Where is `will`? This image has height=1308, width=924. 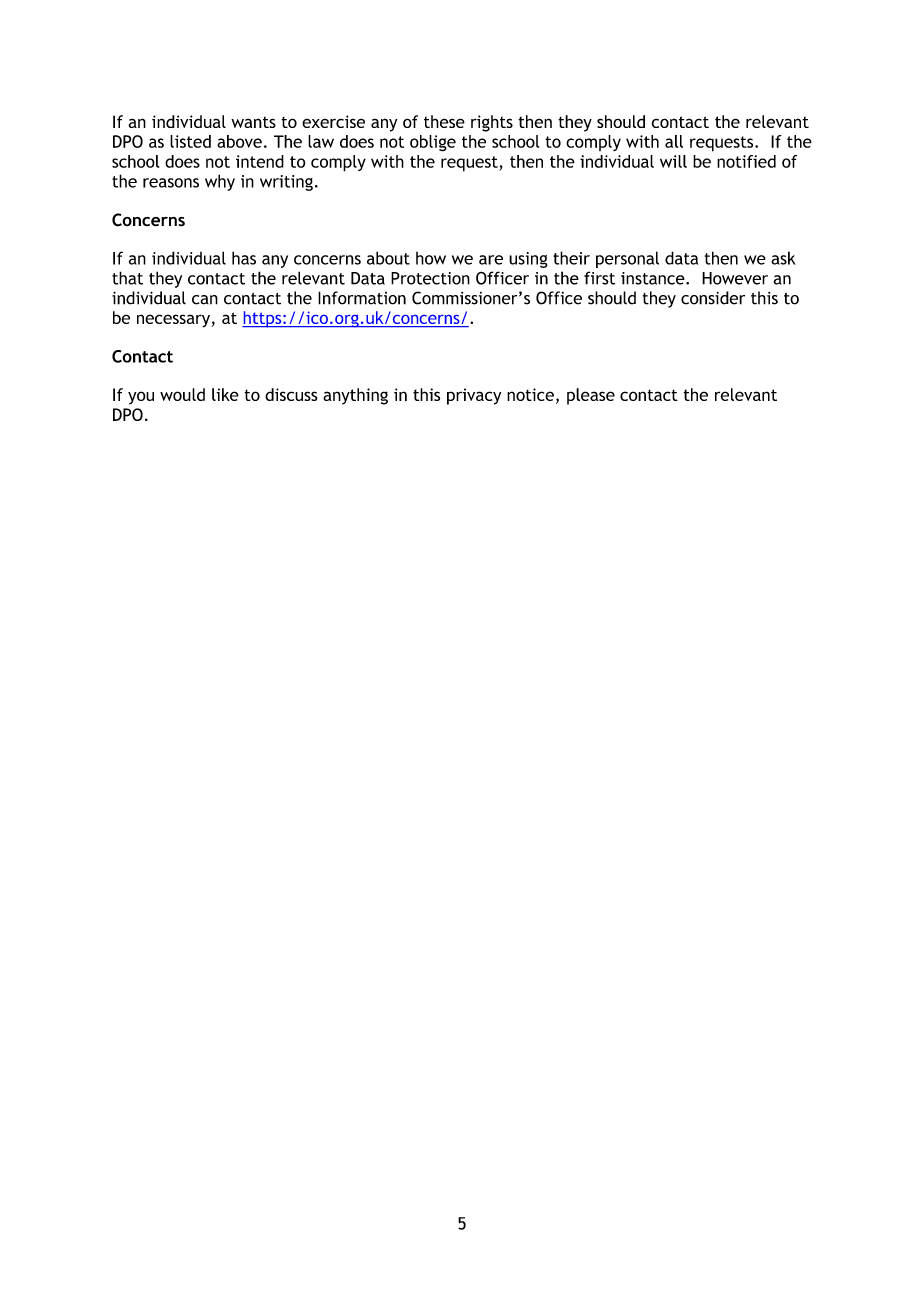
will is located at coordinates (673, 161).
